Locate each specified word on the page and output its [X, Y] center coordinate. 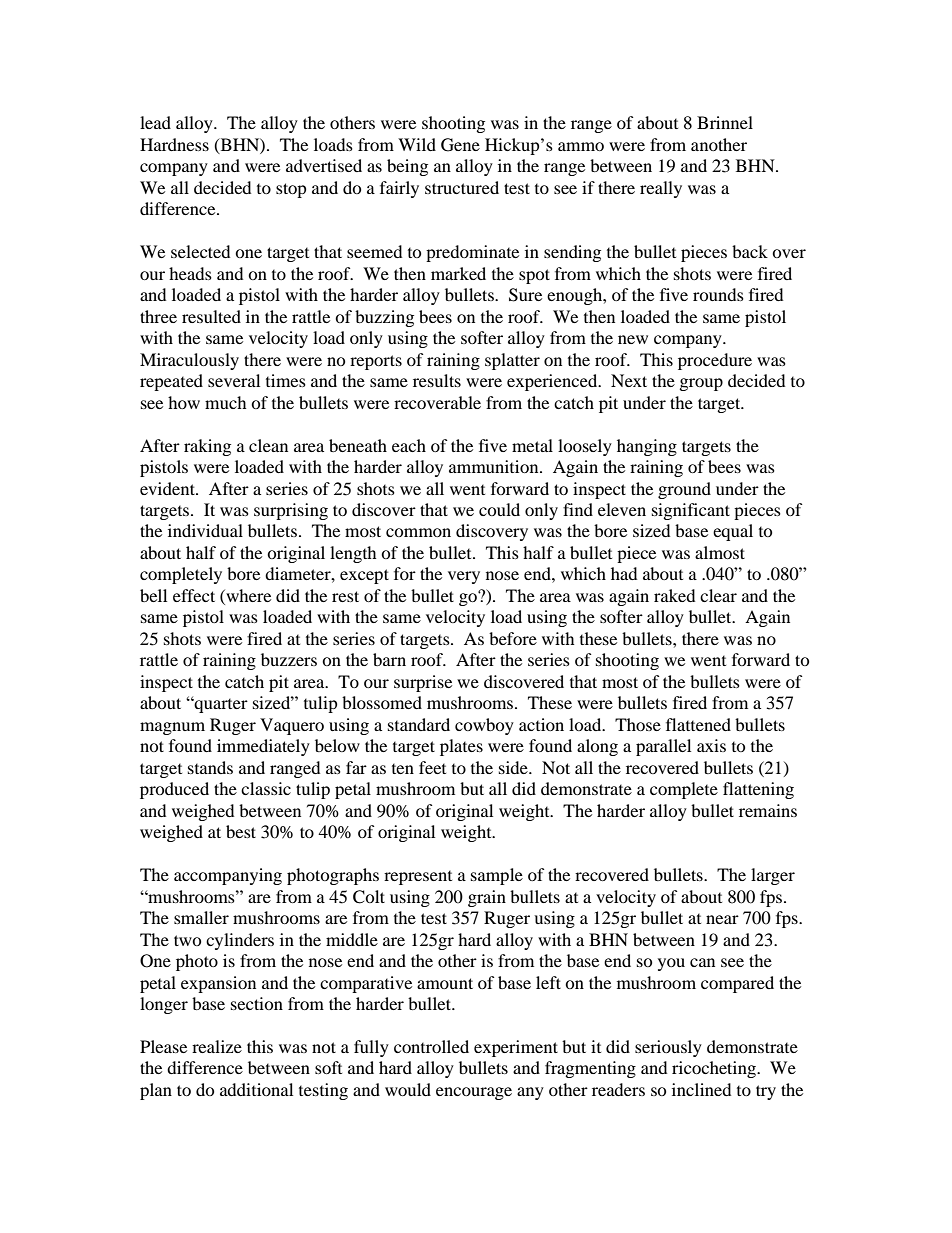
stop [291, 190]
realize [217, 1046]
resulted [211, 316]
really [661, 189]
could [499, 509]
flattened [698, 724]
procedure [715, 361]
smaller [201, 917]
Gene [460, 145]
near [722, 919]
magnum [172, 728]
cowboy [484, 726]
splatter [512, 361]
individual [205, 530]
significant [691, 511]
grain [487, 898]
